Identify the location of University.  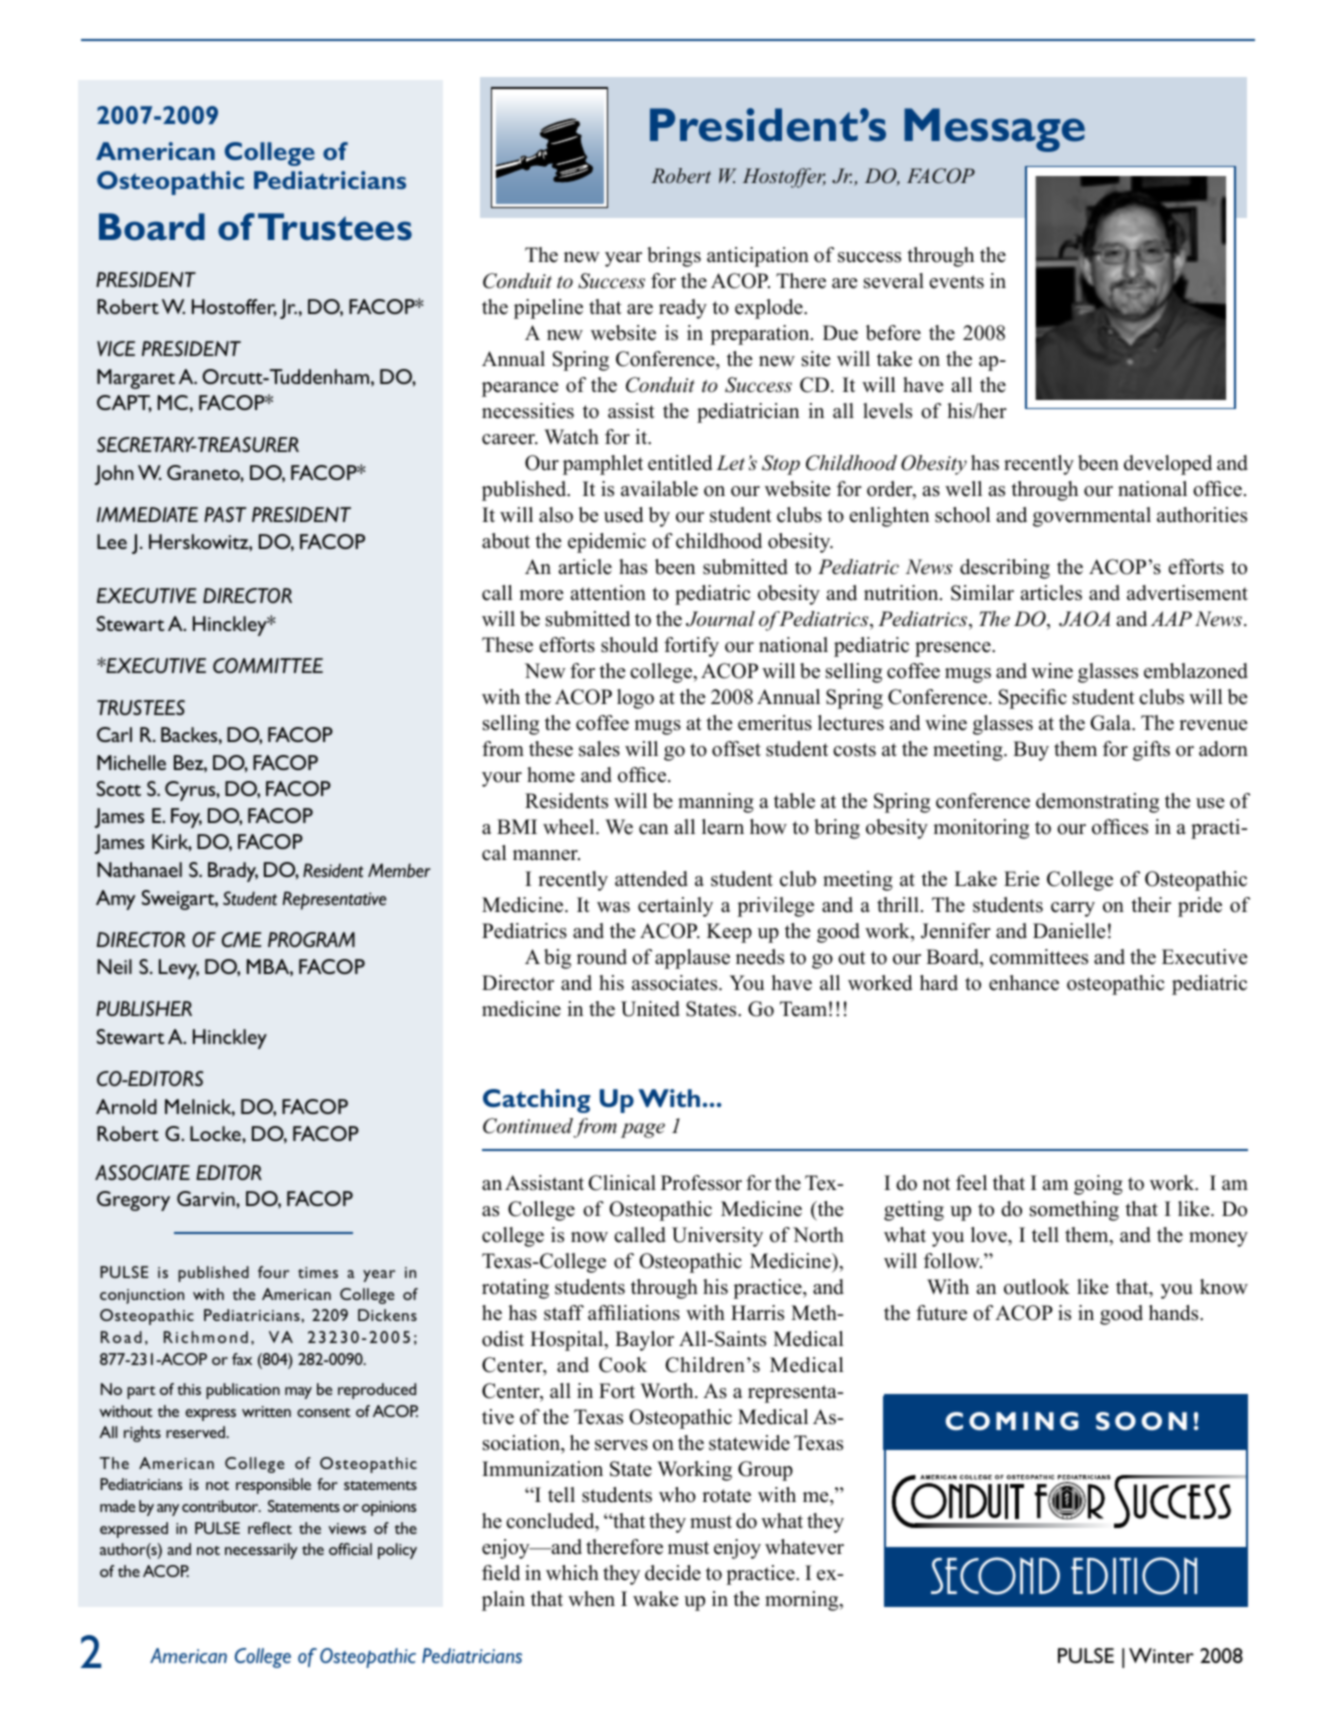
(717, 1237).
